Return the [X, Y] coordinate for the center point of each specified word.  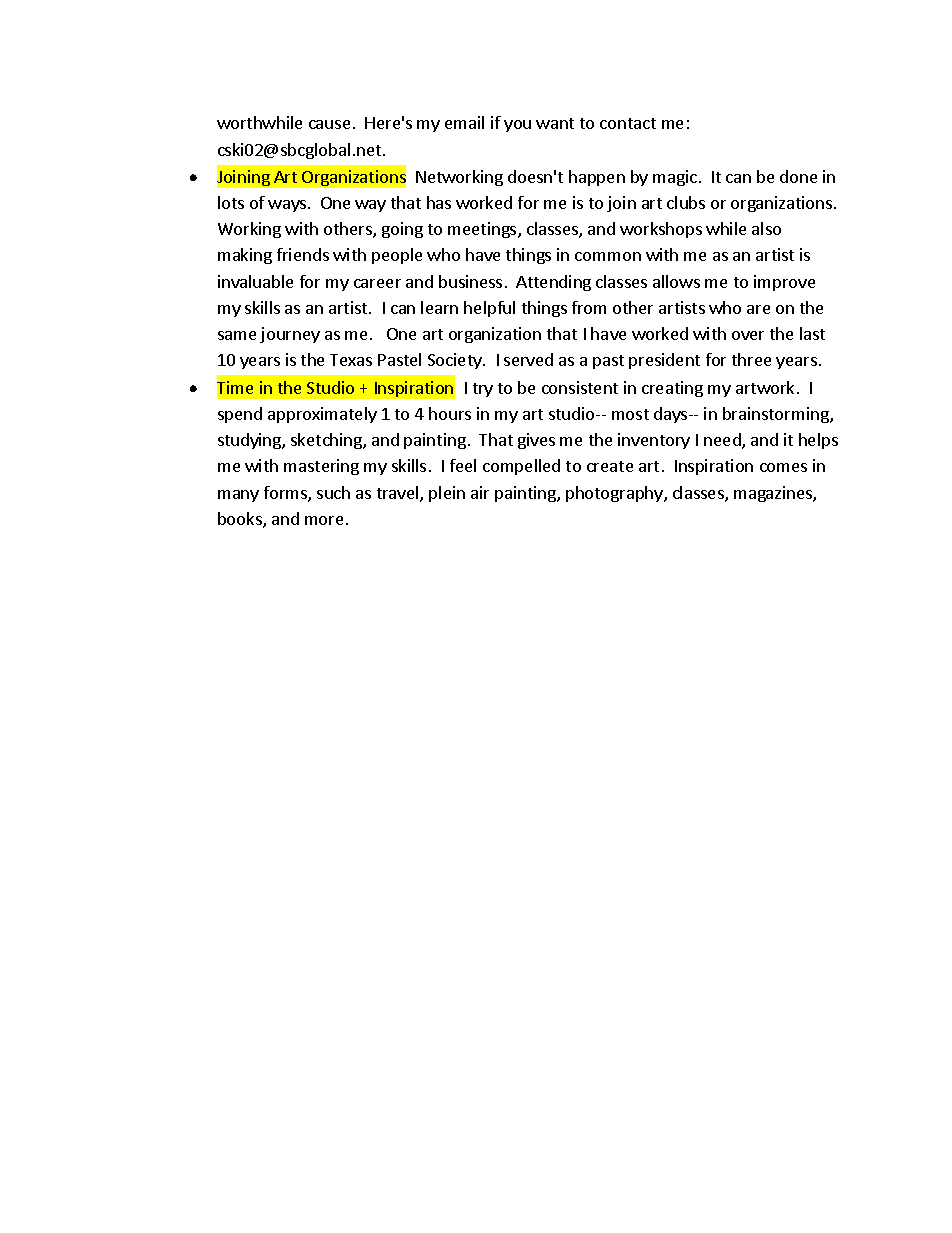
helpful [489, 309]
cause [329, 124]
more [324, 520]
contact [628, 123]
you [517, 126]
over [748, 335]
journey [290, 335]
